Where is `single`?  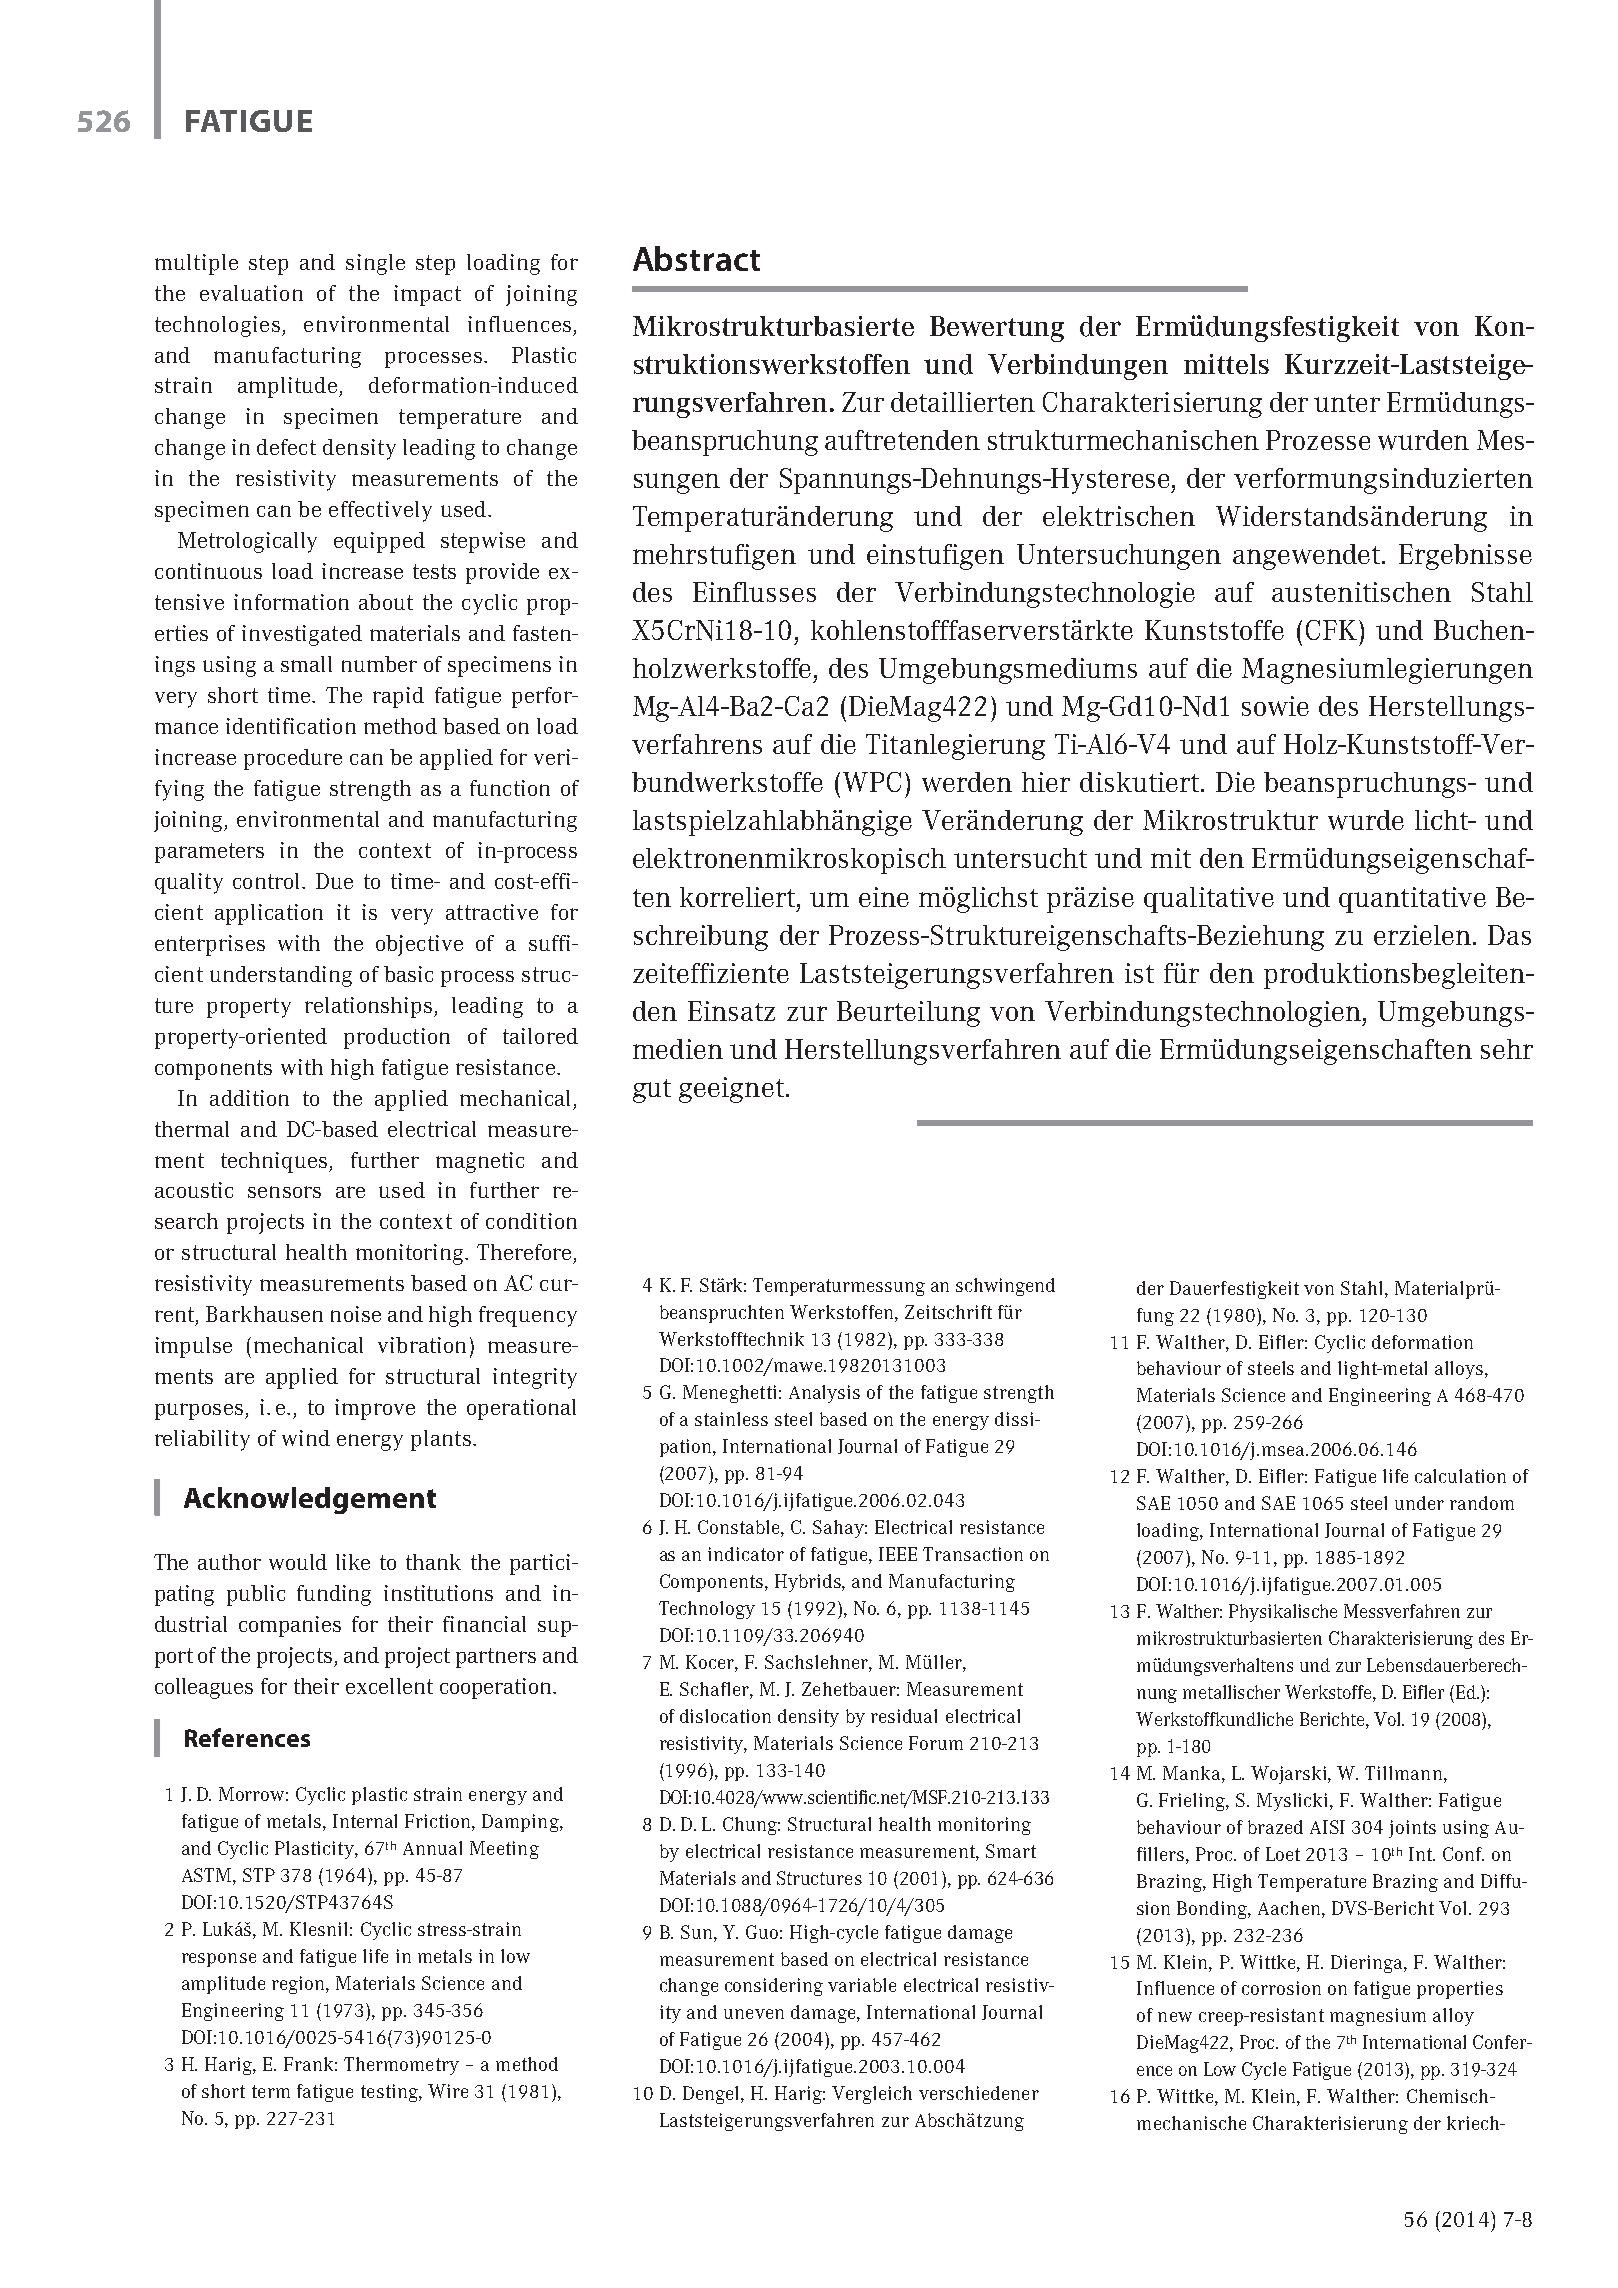
single is located at coordinates (375, 264).
